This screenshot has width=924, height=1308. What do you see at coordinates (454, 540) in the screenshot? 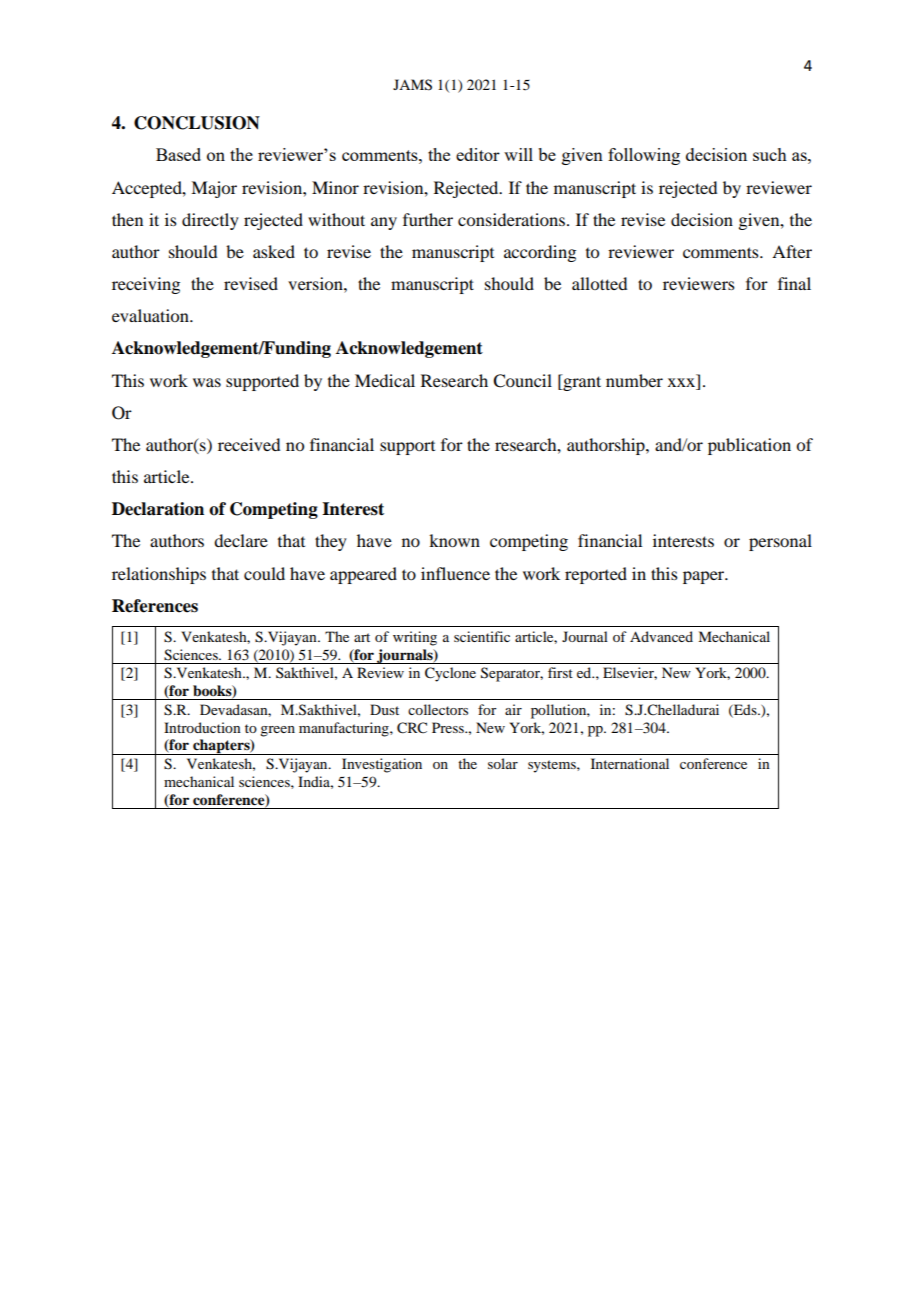
I see `known` at bounding box center [454, 540].
